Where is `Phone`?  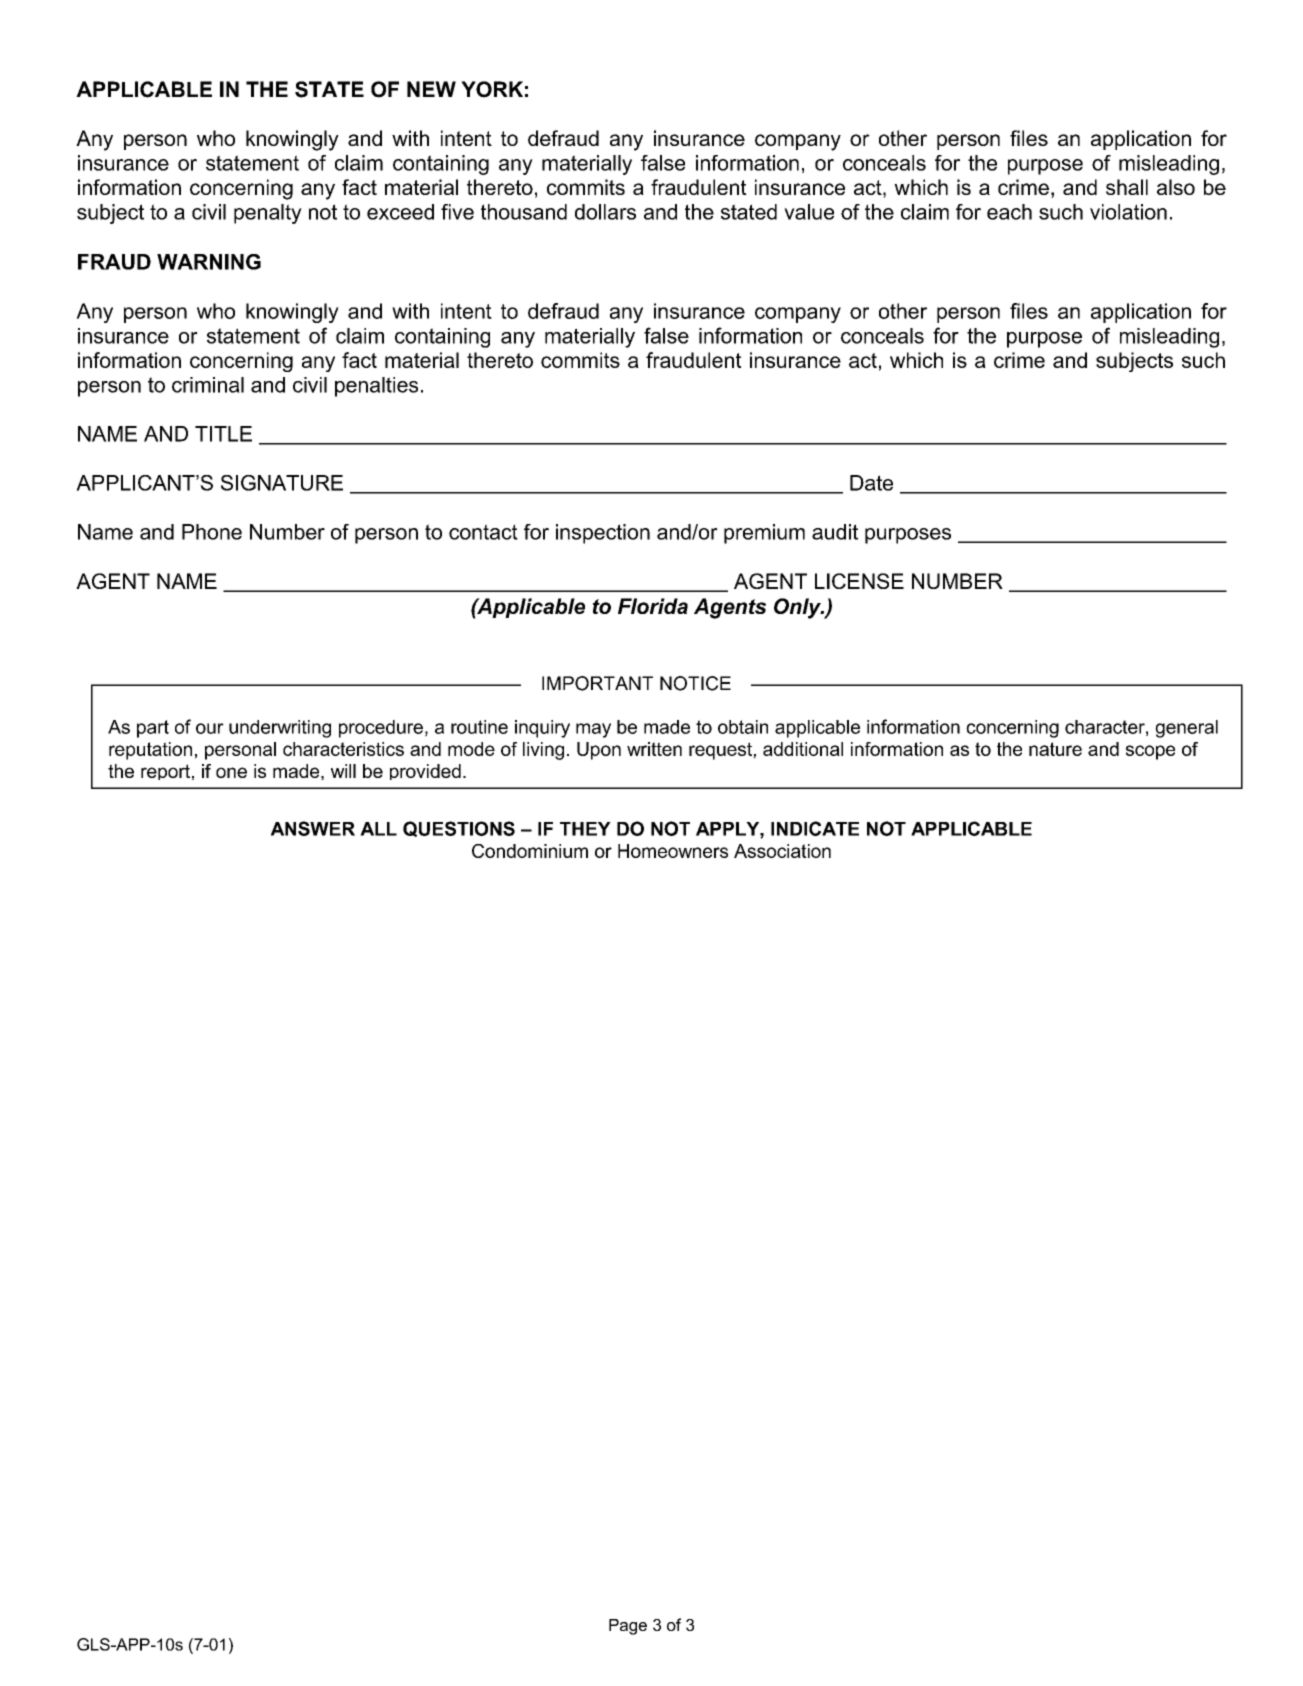
Phone is located at coordinates (212, 532).
